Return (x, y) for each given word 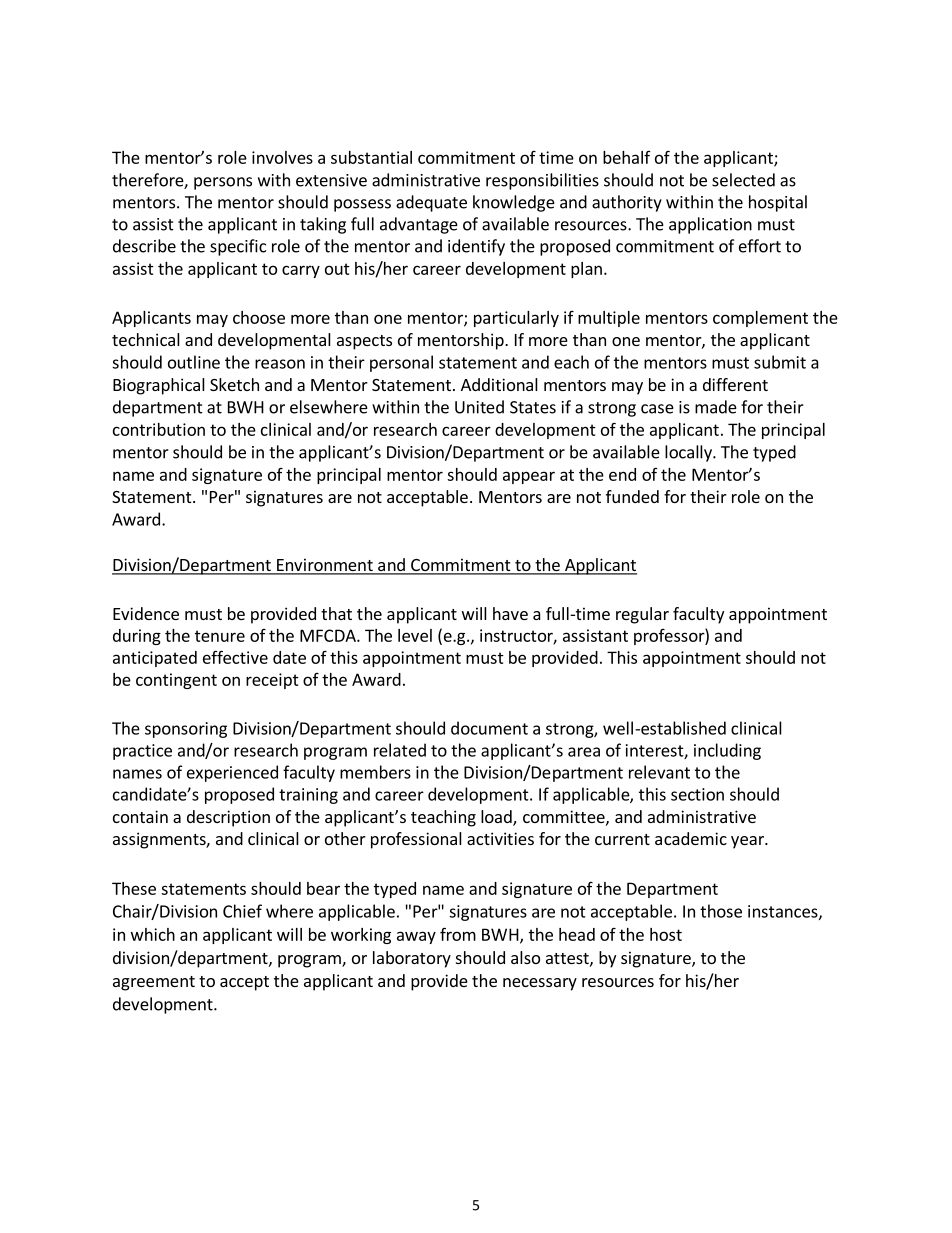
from (458, 934)
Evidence (146, 613)
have (510, 613)
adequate (431, 203)
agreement (154, 983)
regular (642, 615)
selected (743, 180)
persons (223, 183)
